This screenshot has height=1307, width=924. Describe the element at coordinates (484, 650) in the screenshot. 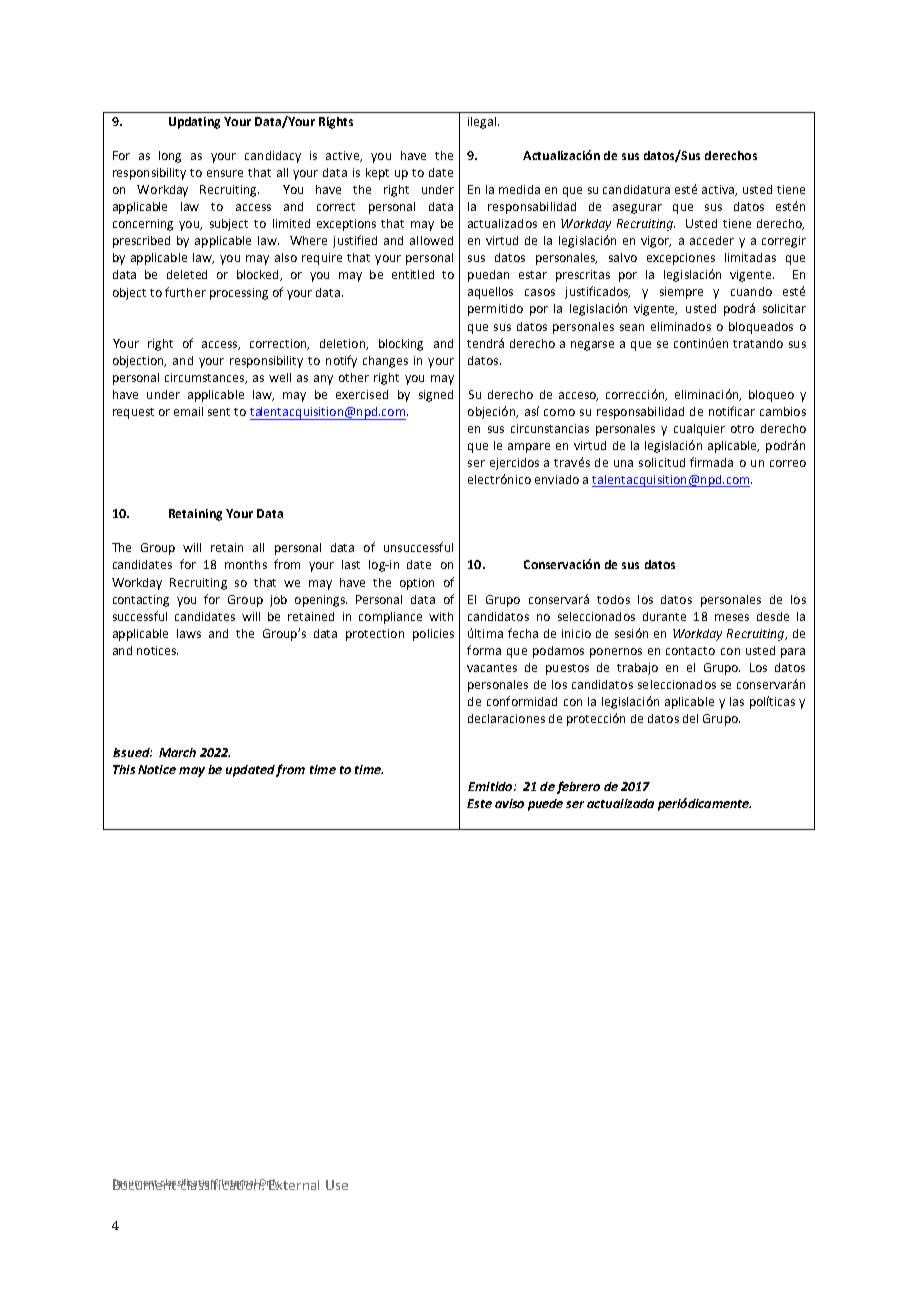

I see `forma` at that location.
